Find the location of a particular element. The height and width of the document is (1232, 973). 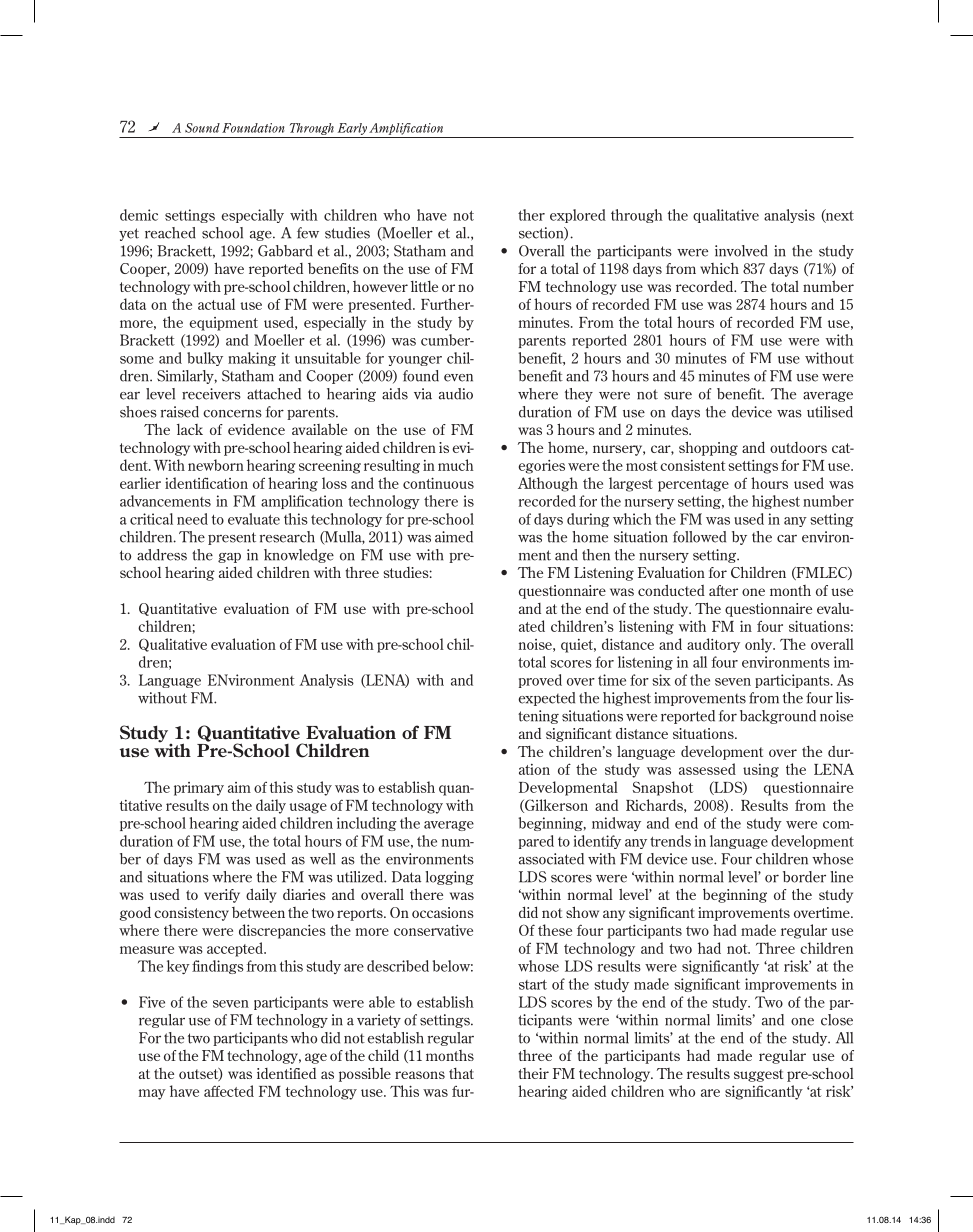

Sound is located at coordinates (202, 128).
